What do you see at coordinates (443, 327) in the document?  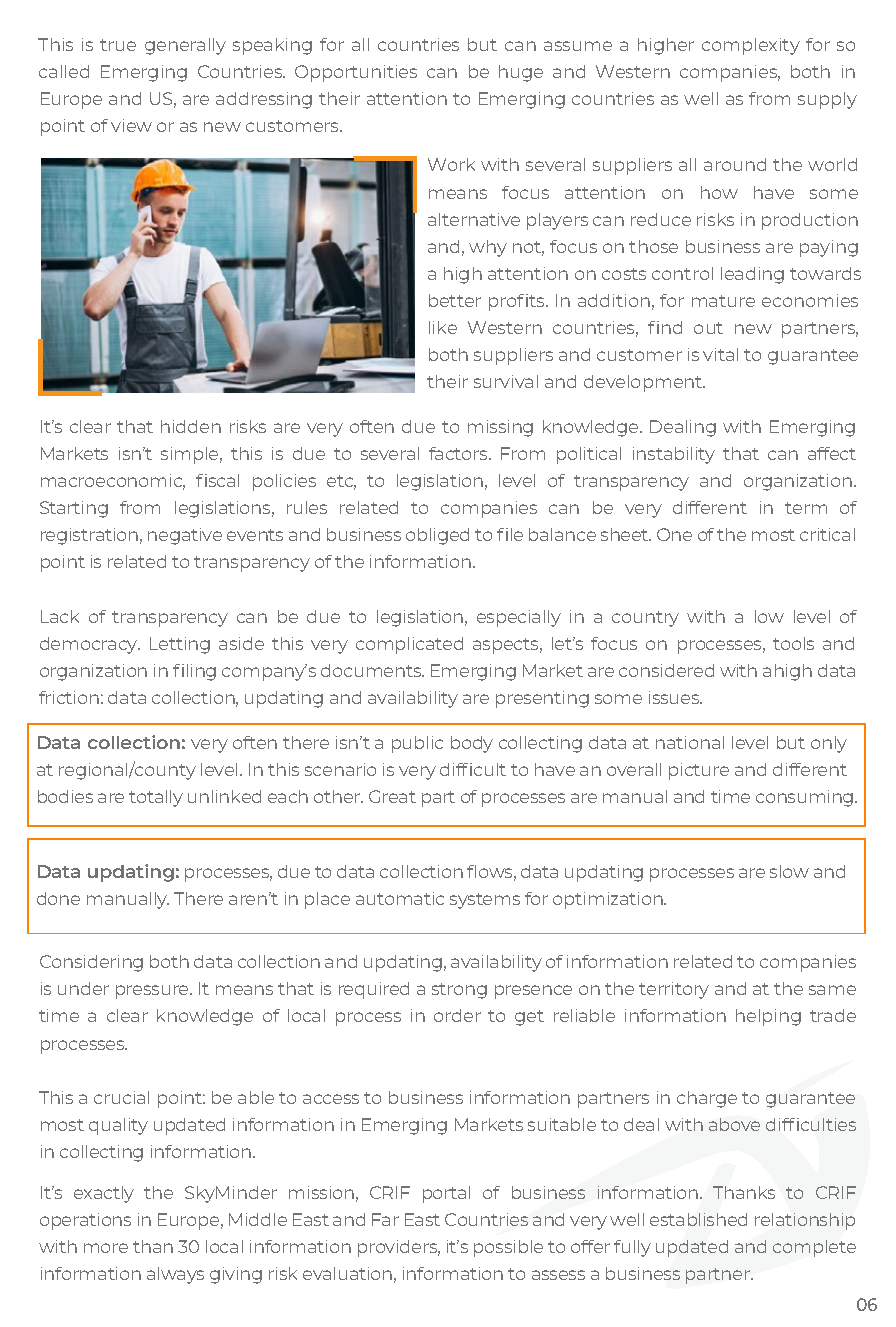 I see `like` at bounding box center [443, 327].
